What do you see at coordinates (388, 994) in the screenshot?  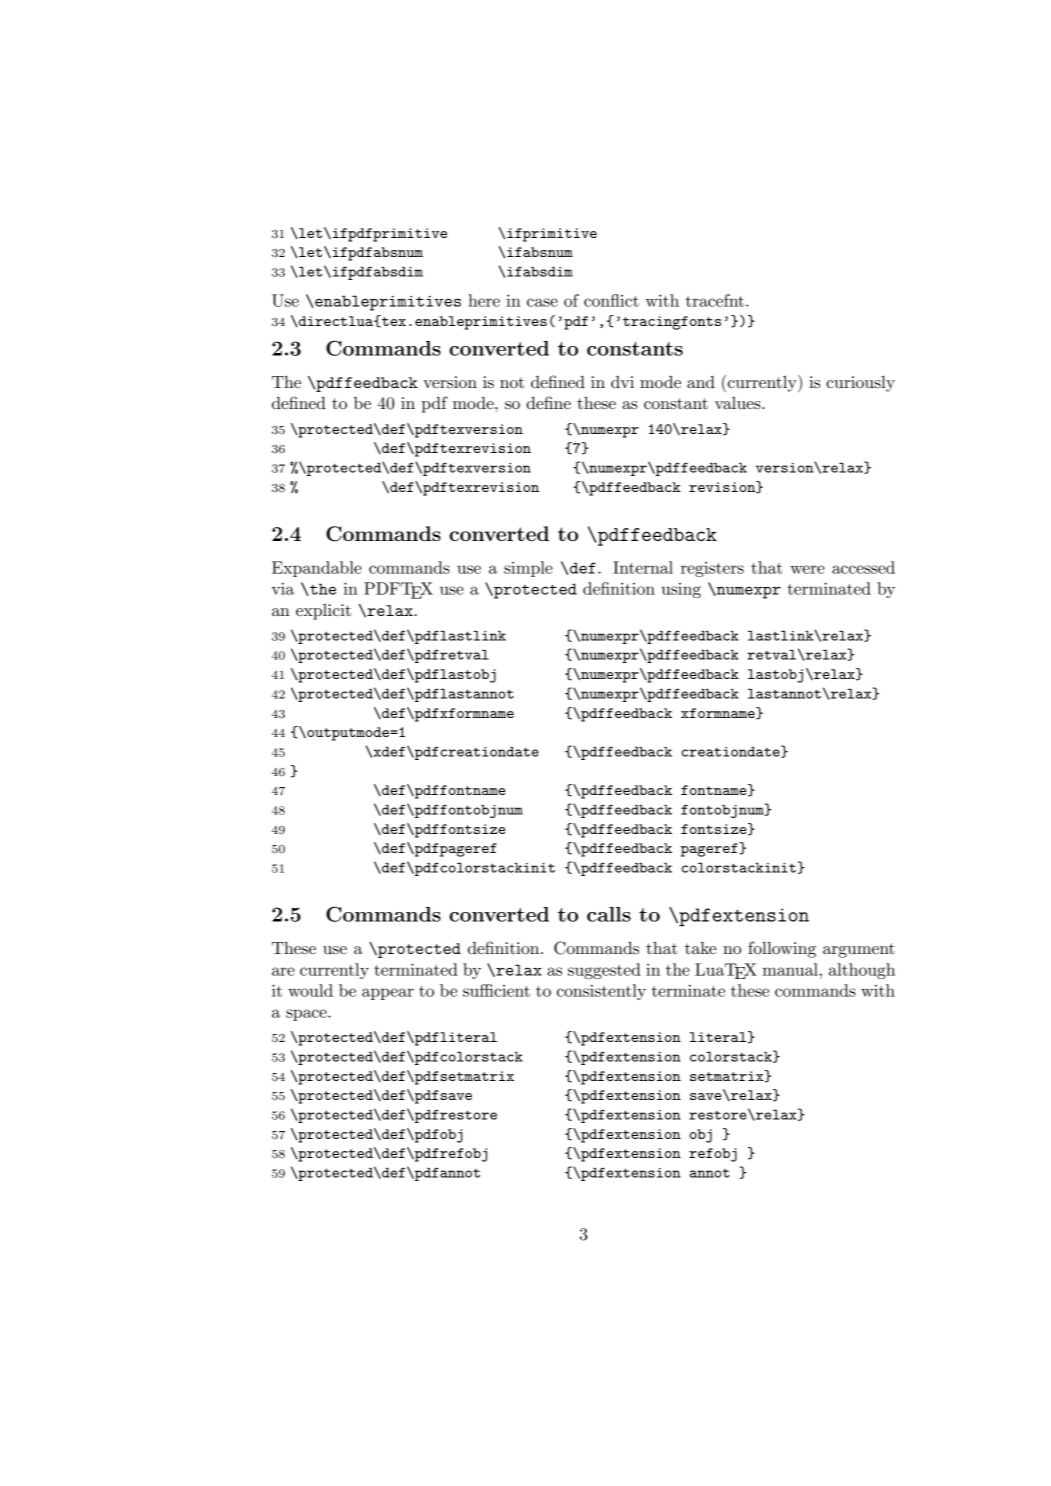 I see `appear` at bounding box center [388, 994].
